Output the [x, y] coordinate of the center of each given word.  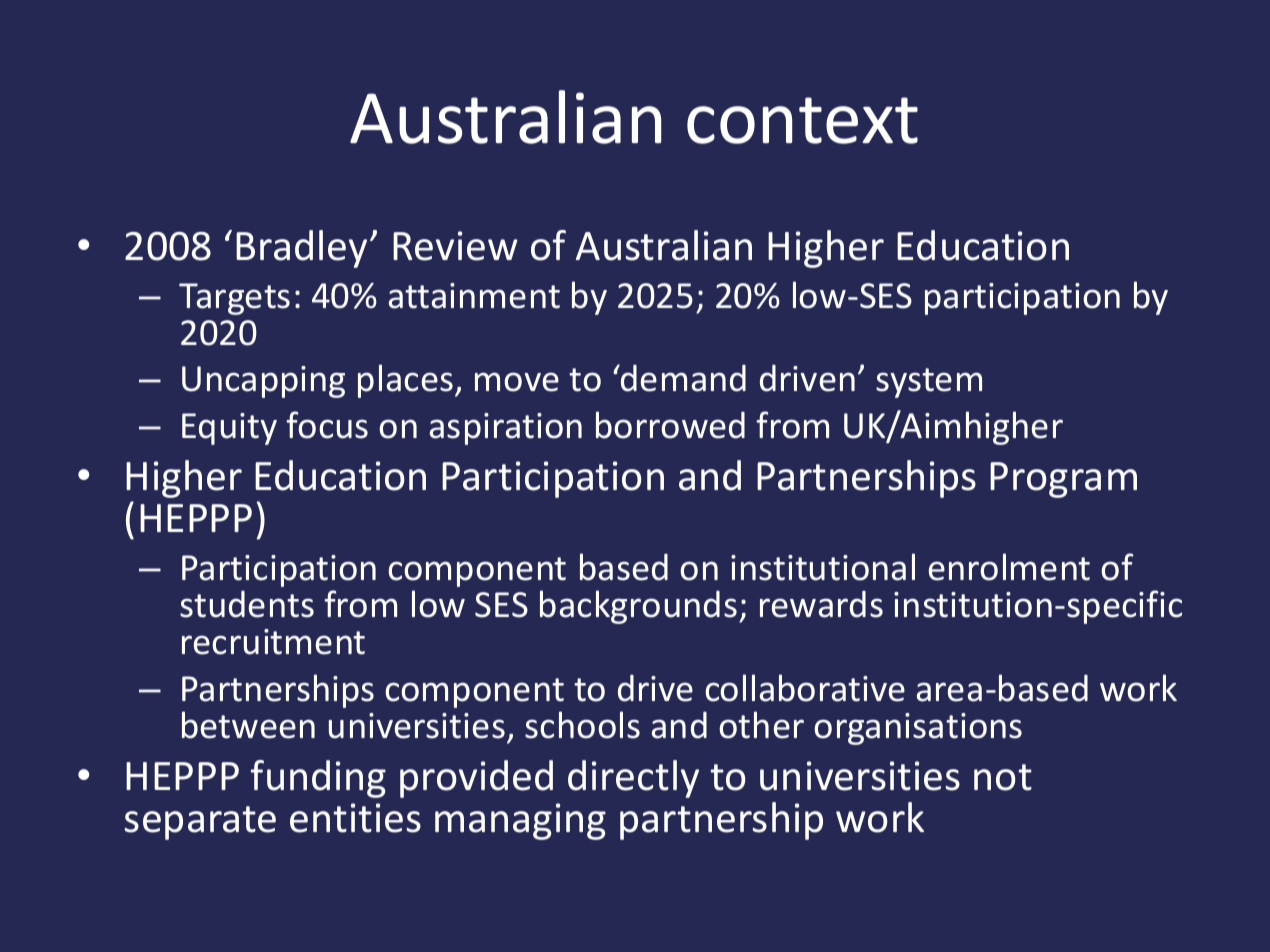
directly [633, 779]
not [1003, 777]
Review [455, 246]
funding [318, 779]
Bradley [301, 249]
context [802, 120]
